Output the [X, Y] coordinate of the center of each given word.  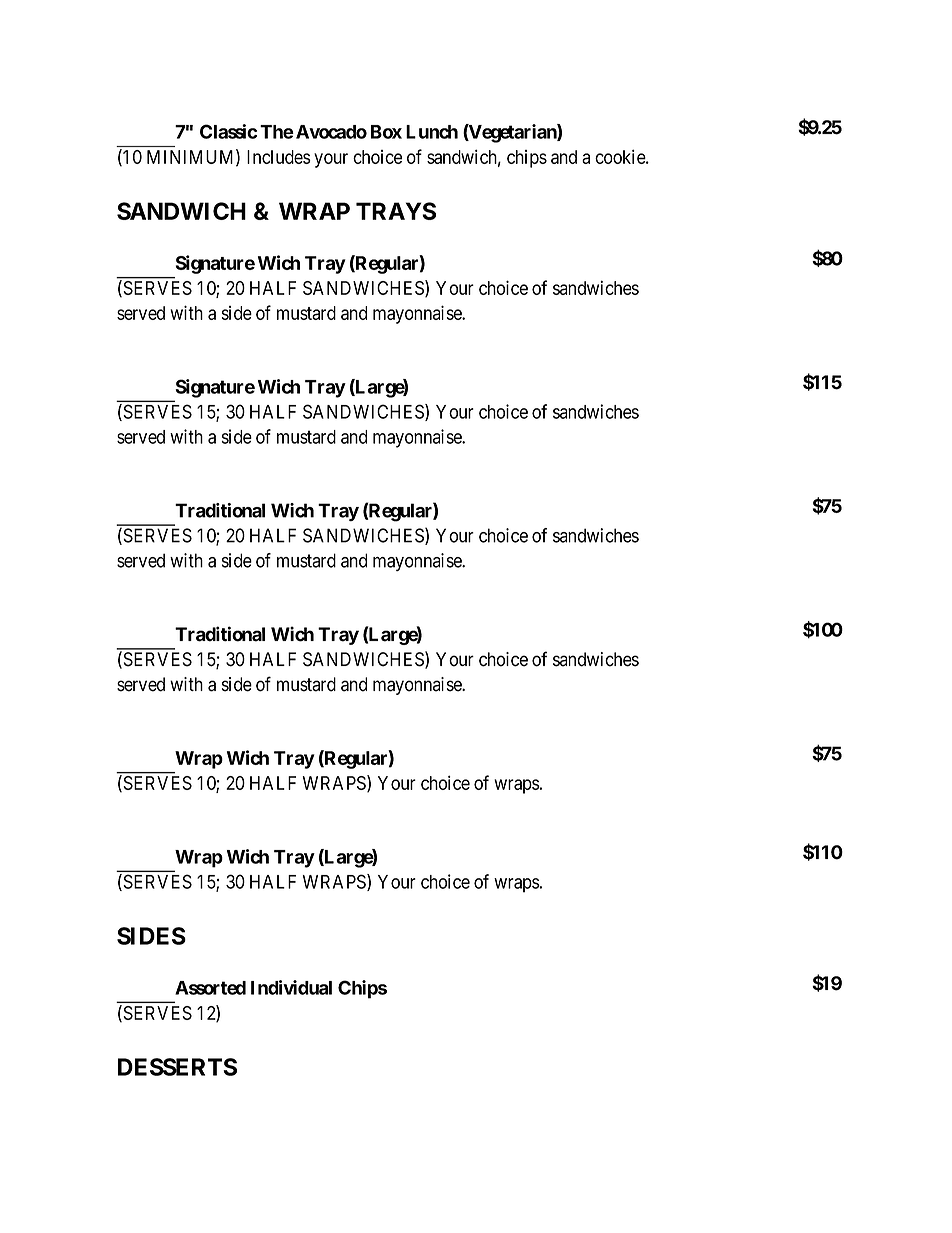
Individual [291, 987]
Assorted [210, 988]
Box [386, 132]
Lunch [432, 132]
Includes [279, 157]
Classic [228, 131]
